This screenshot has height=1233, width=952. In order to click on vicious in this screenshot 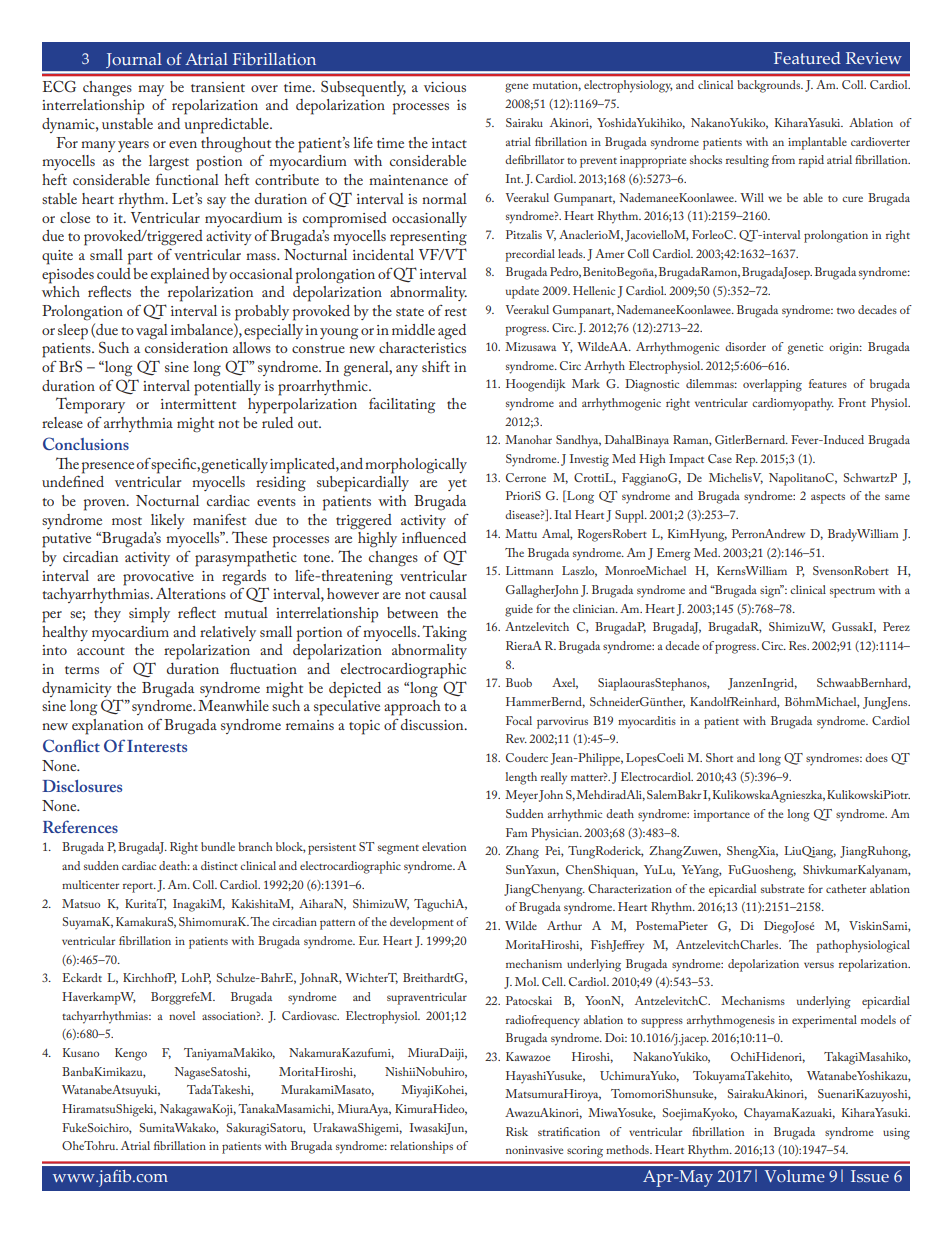, I will do `click(445, 87)`.
